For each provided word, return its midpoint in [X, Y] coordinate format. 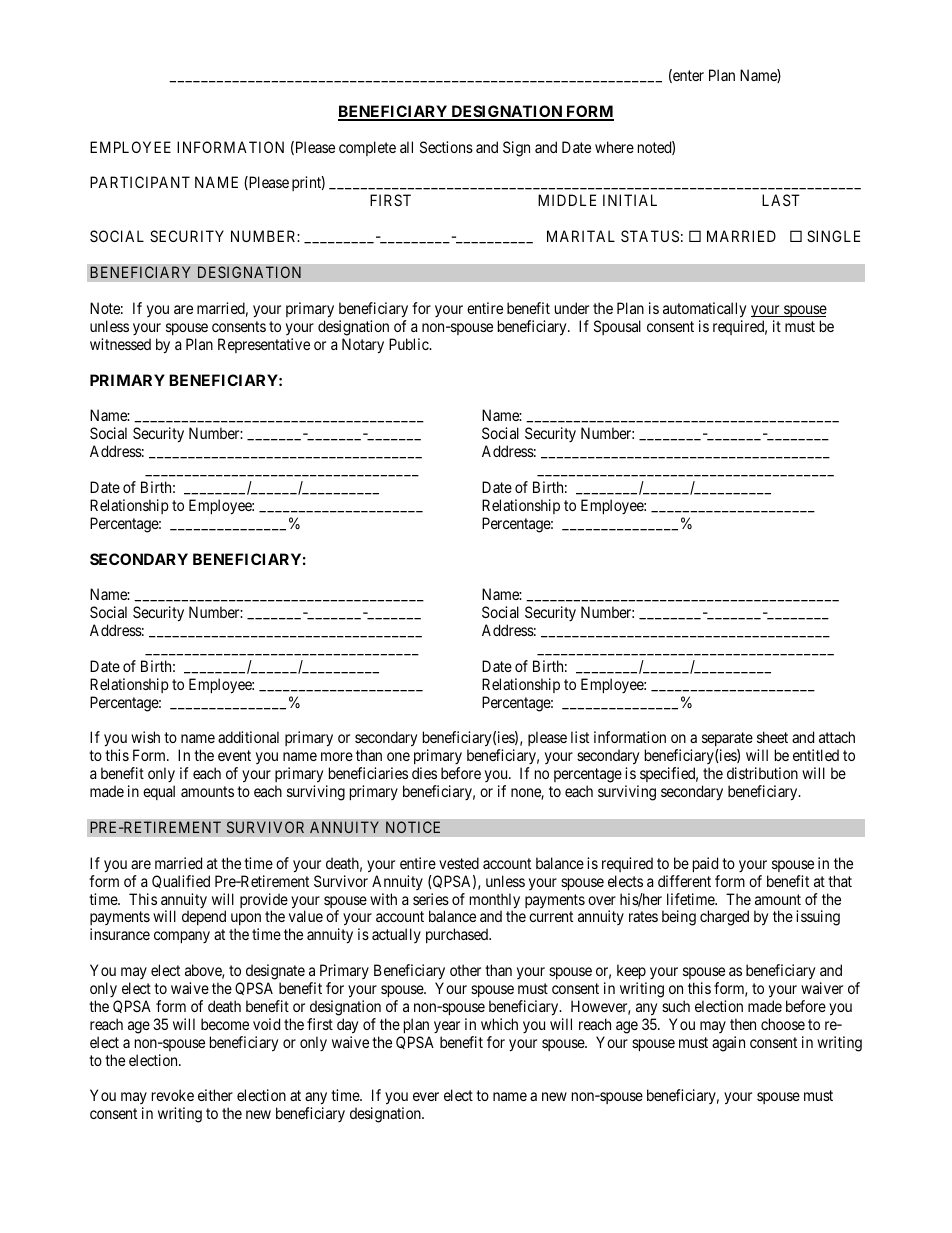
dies [424, 773]
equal [159, 792]
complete [367, 148]
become [225, 1024]
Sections [446, 147]
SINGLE [833, 236]
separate [727, 741]
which [499, 1024]
